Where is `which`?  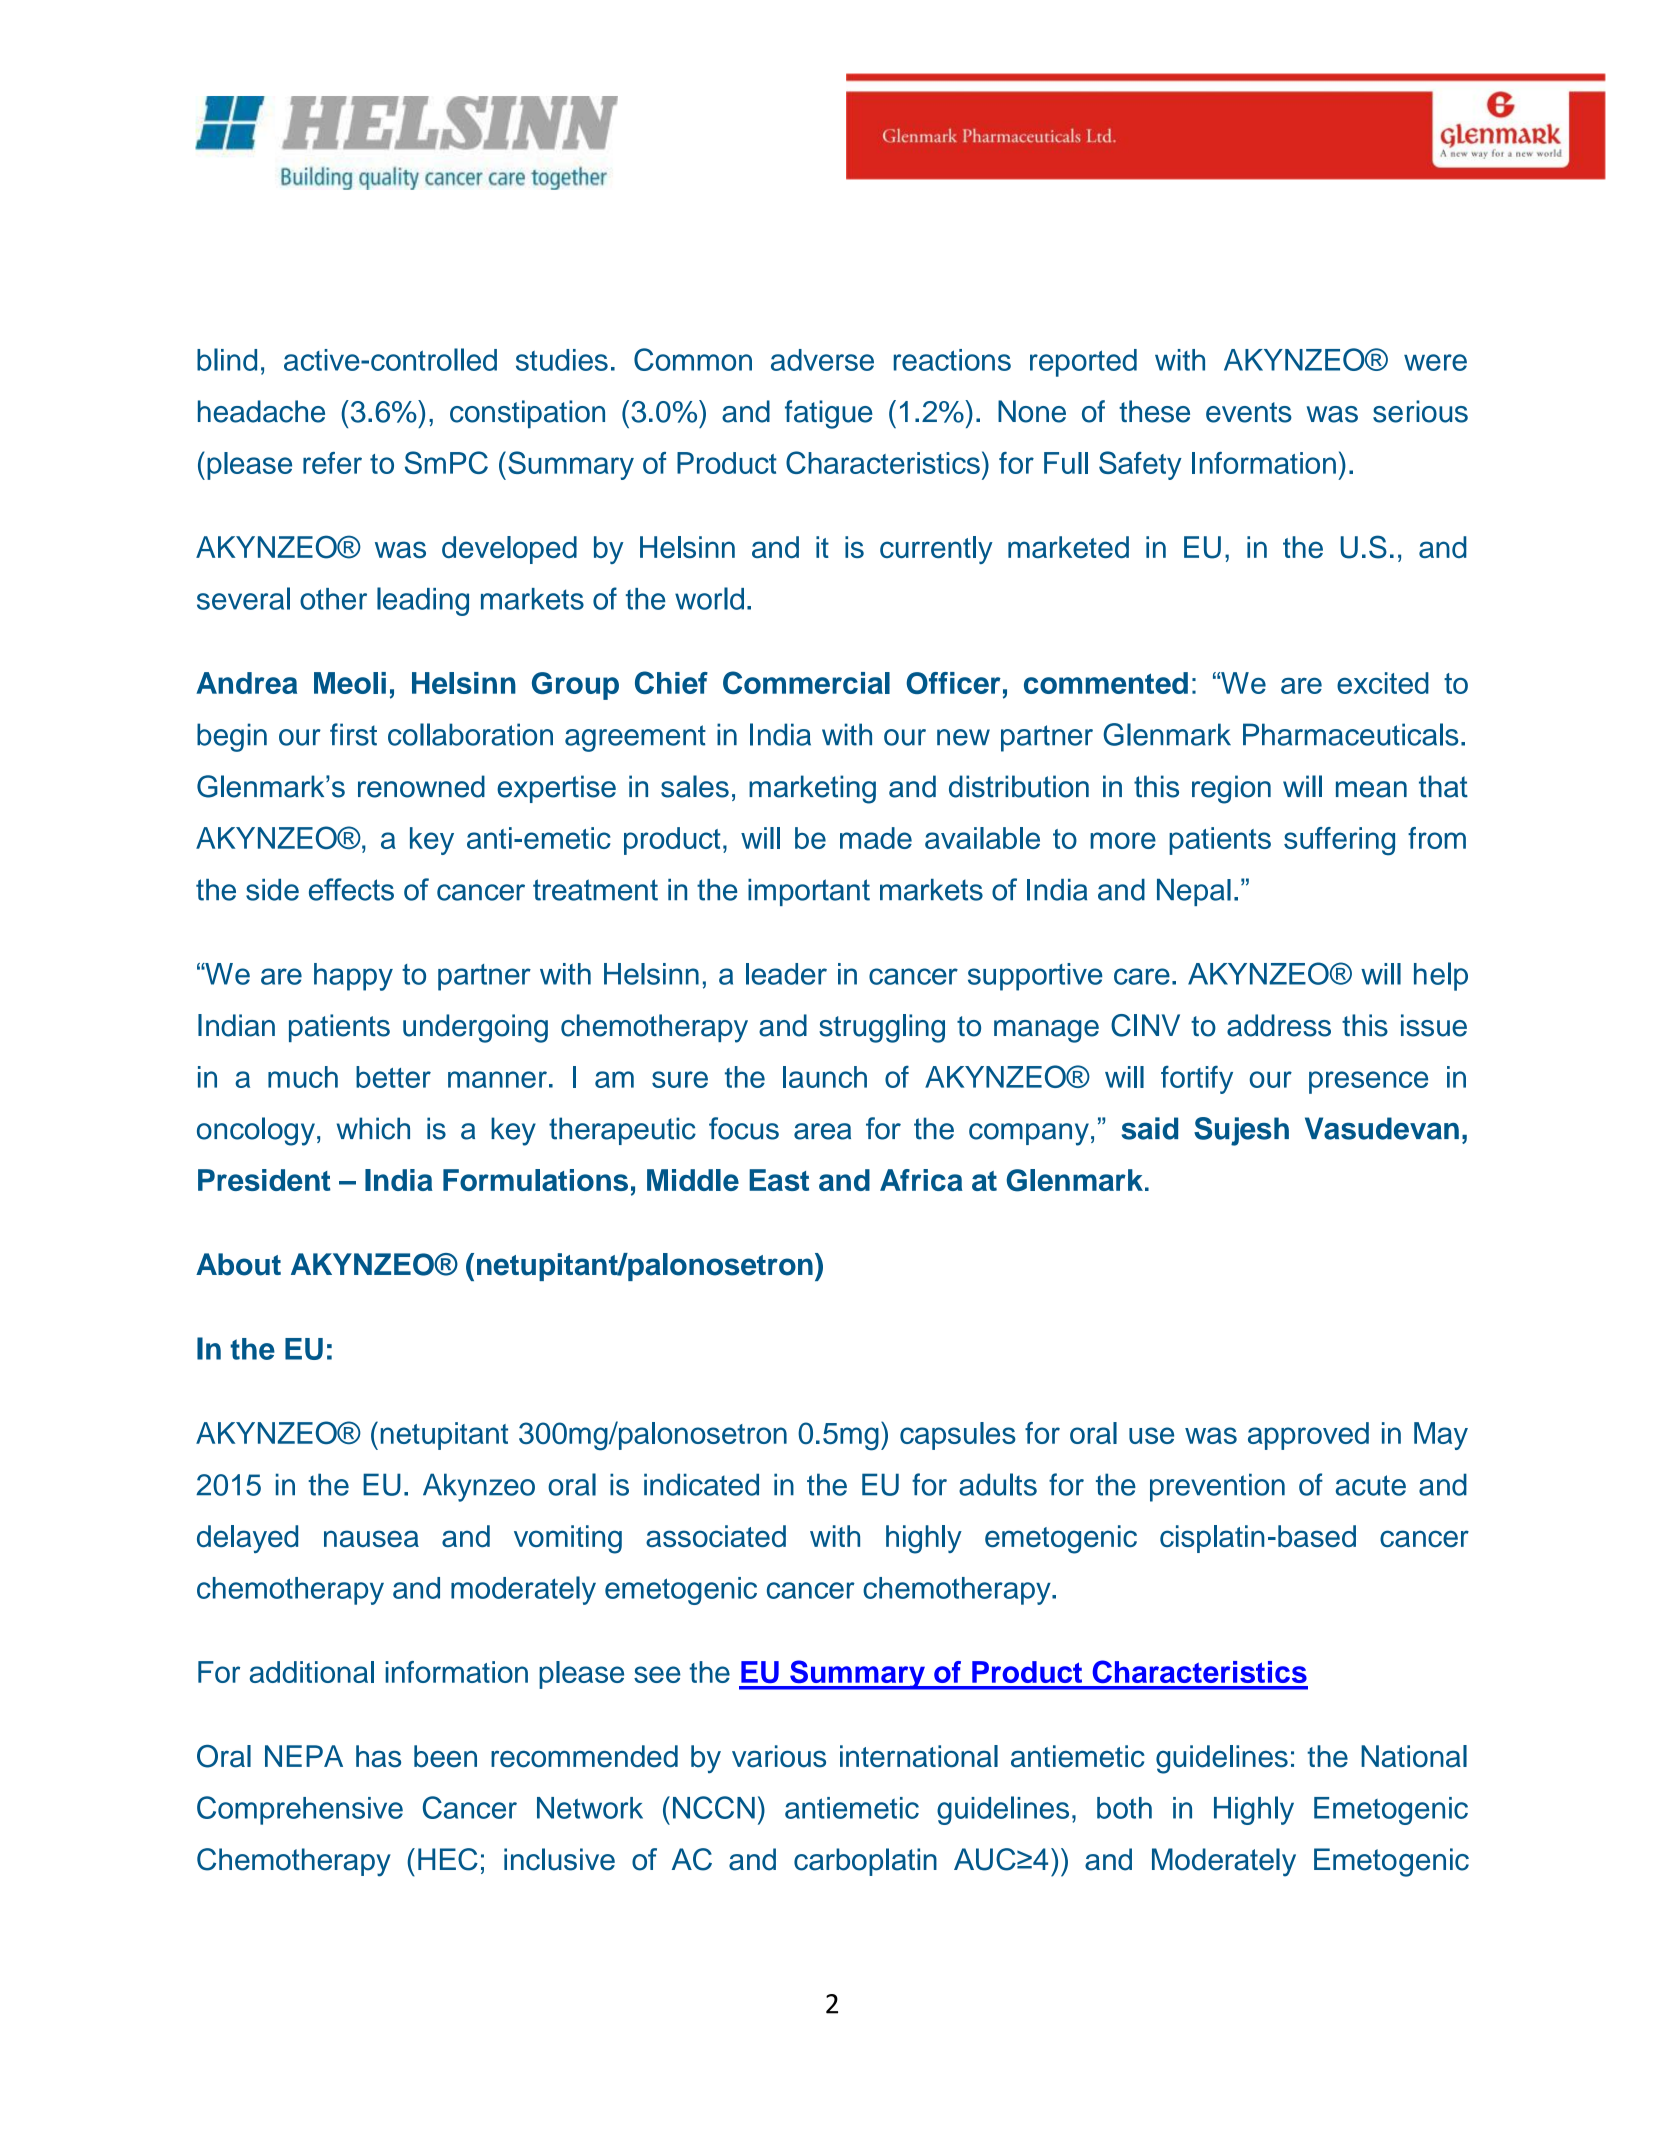 which is located at coordinates (373, 1128).
